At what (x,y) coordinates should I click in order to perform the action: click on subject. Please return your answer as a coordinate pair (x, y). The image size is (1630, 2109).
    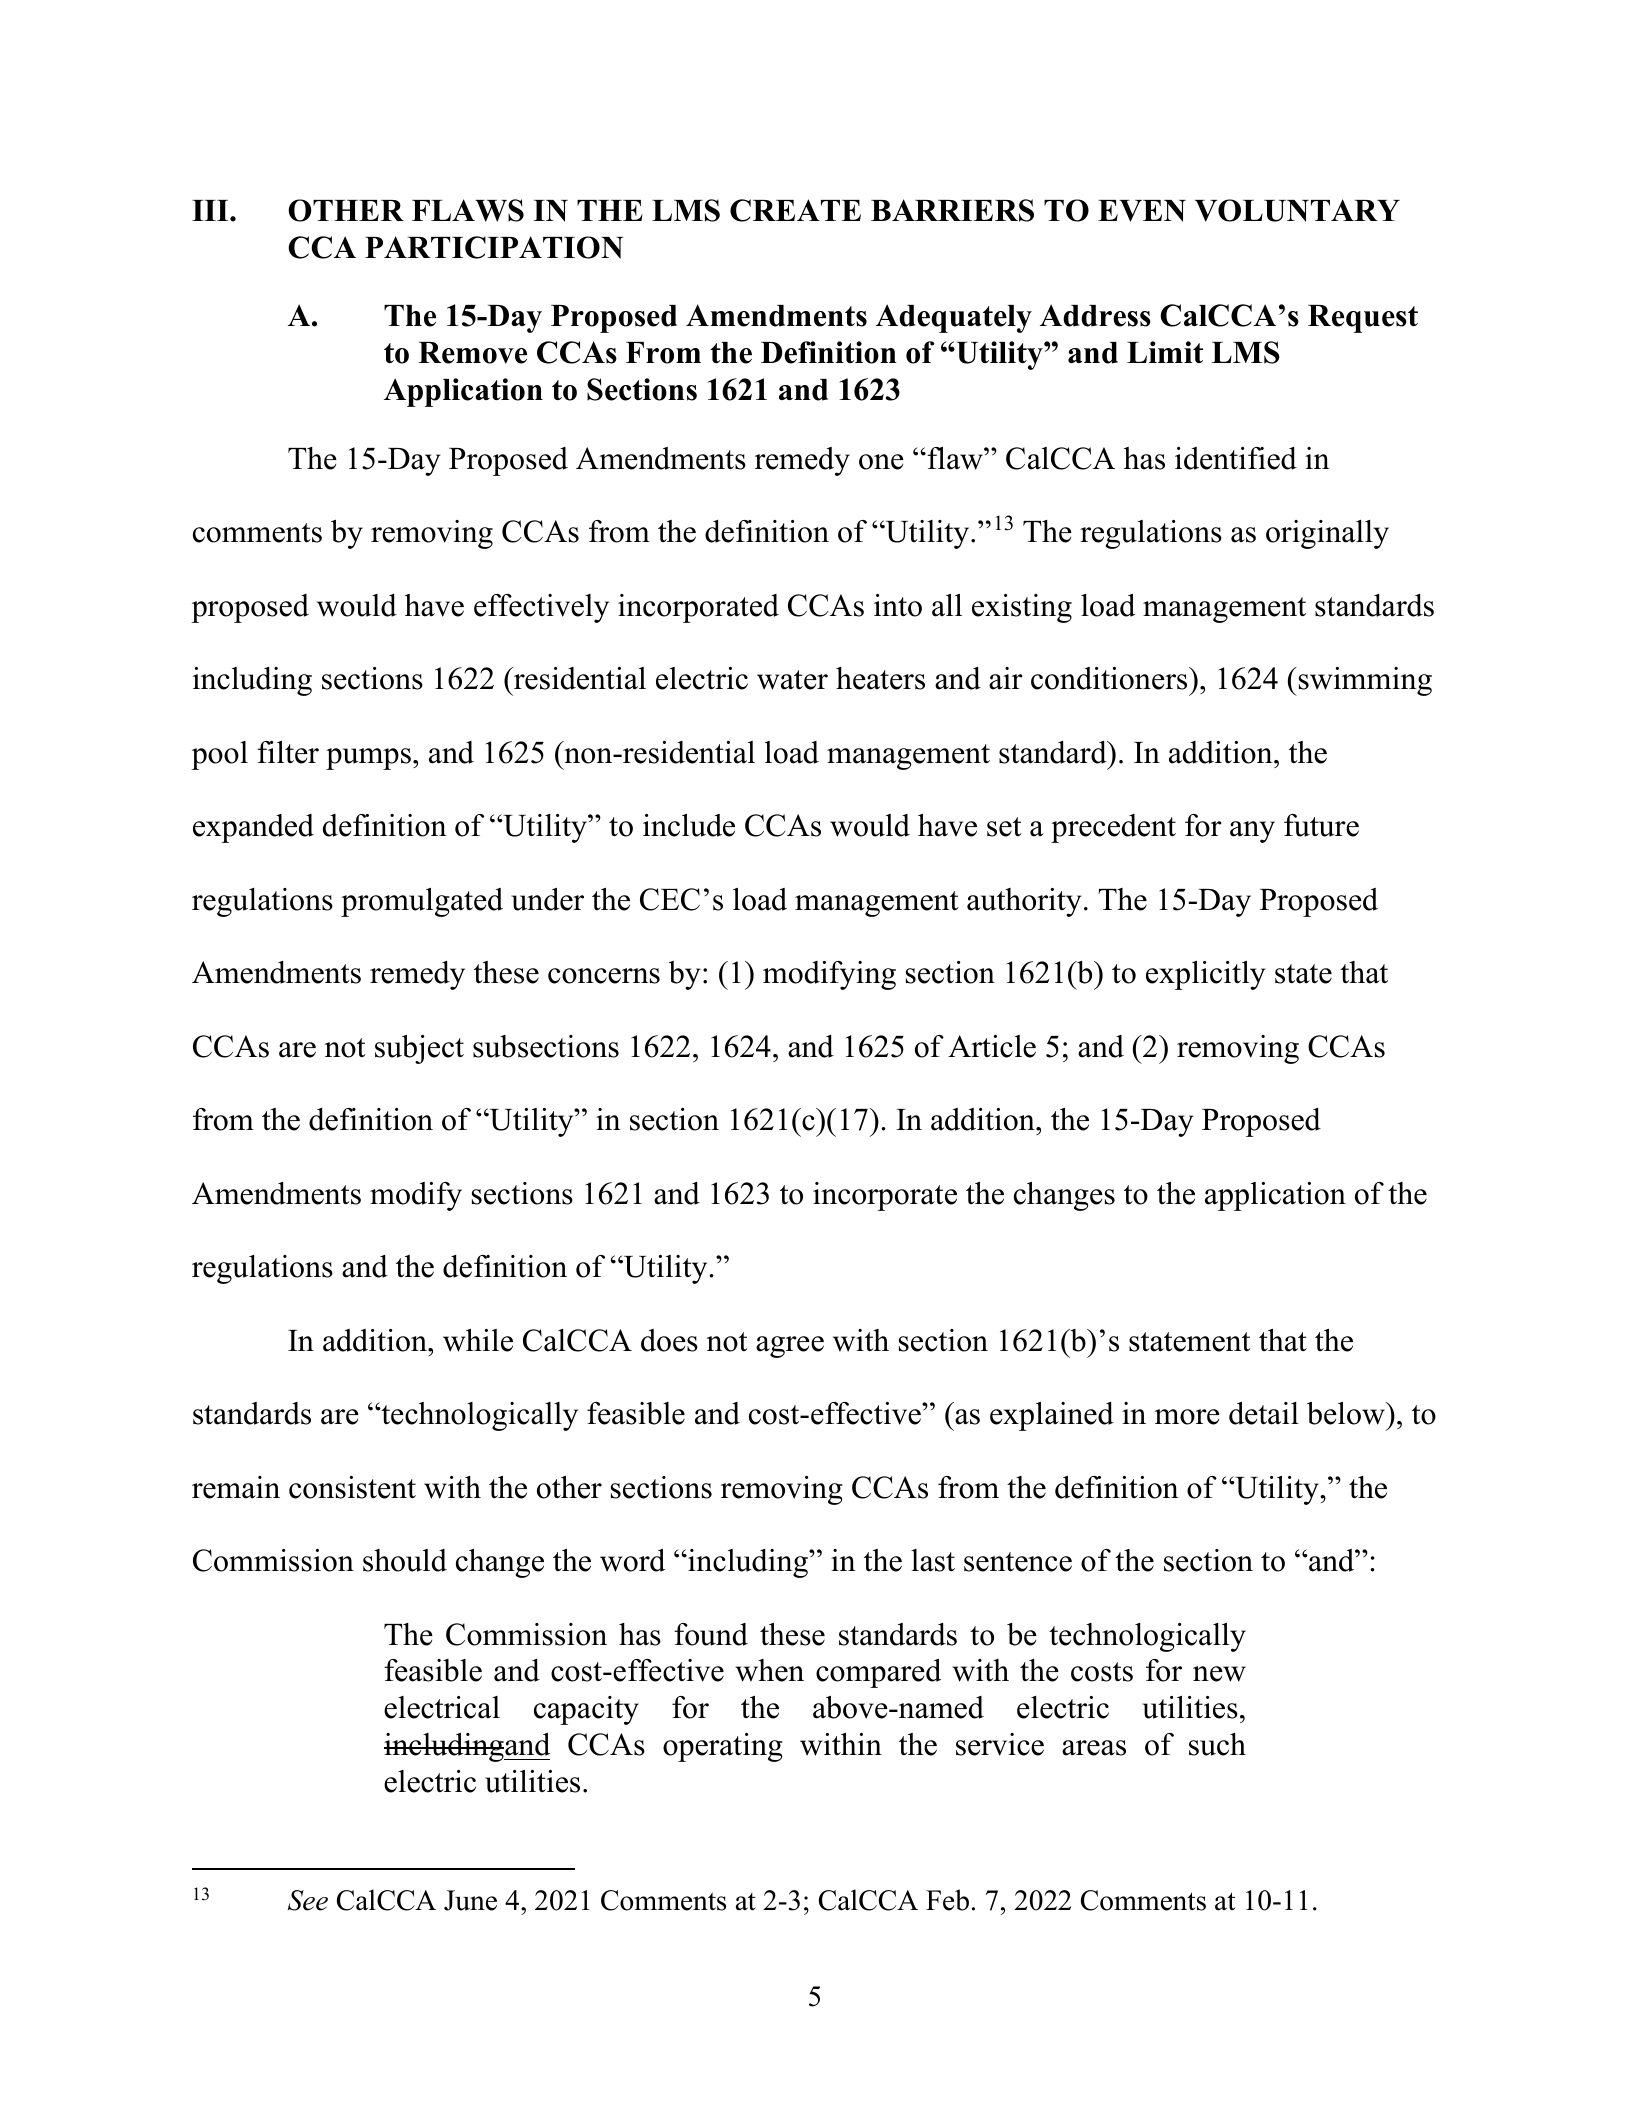
    Looking at the image, I should click on (419, 1049).
